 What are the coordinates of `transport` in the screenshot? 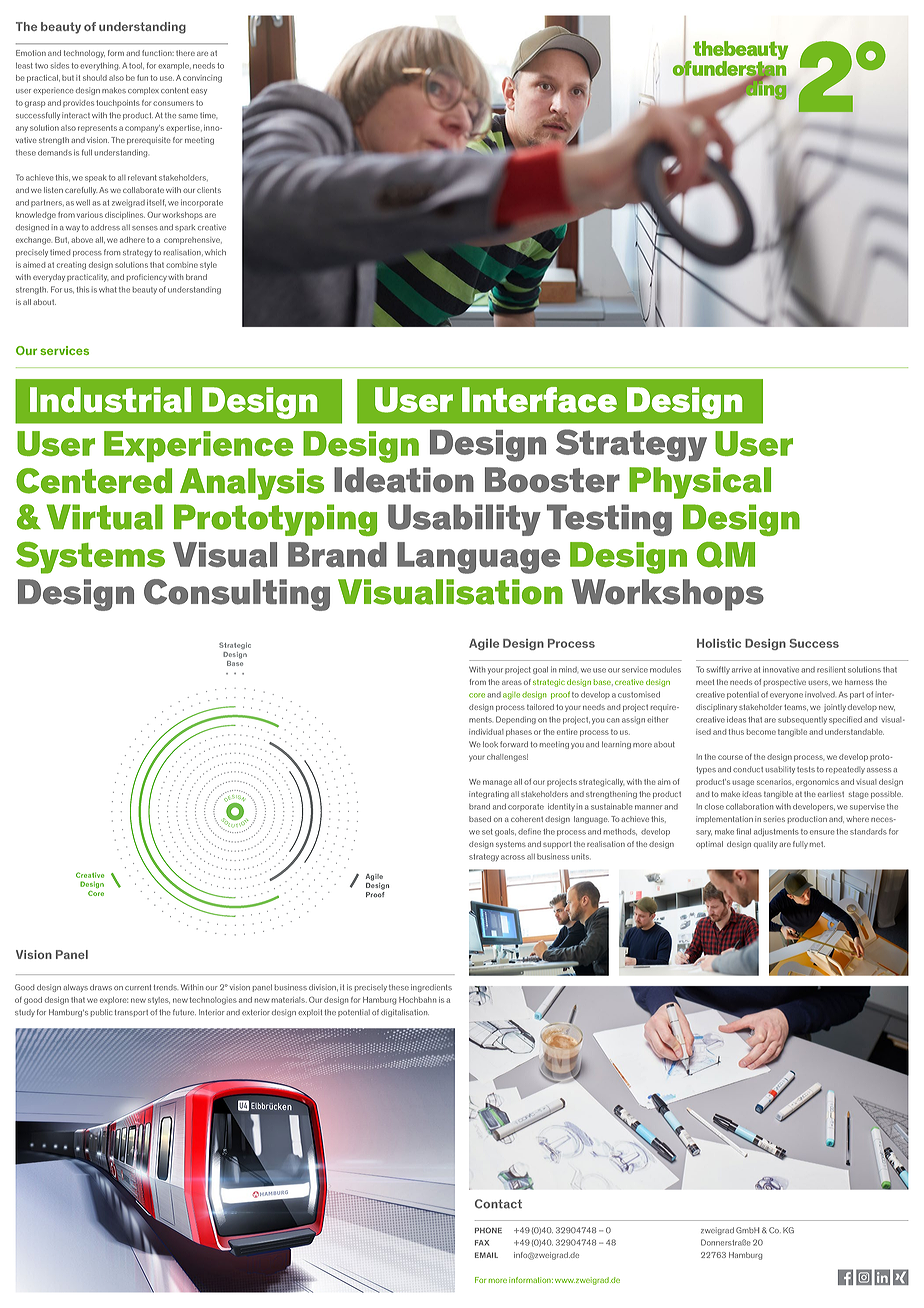 It's located at (131, 1013).
